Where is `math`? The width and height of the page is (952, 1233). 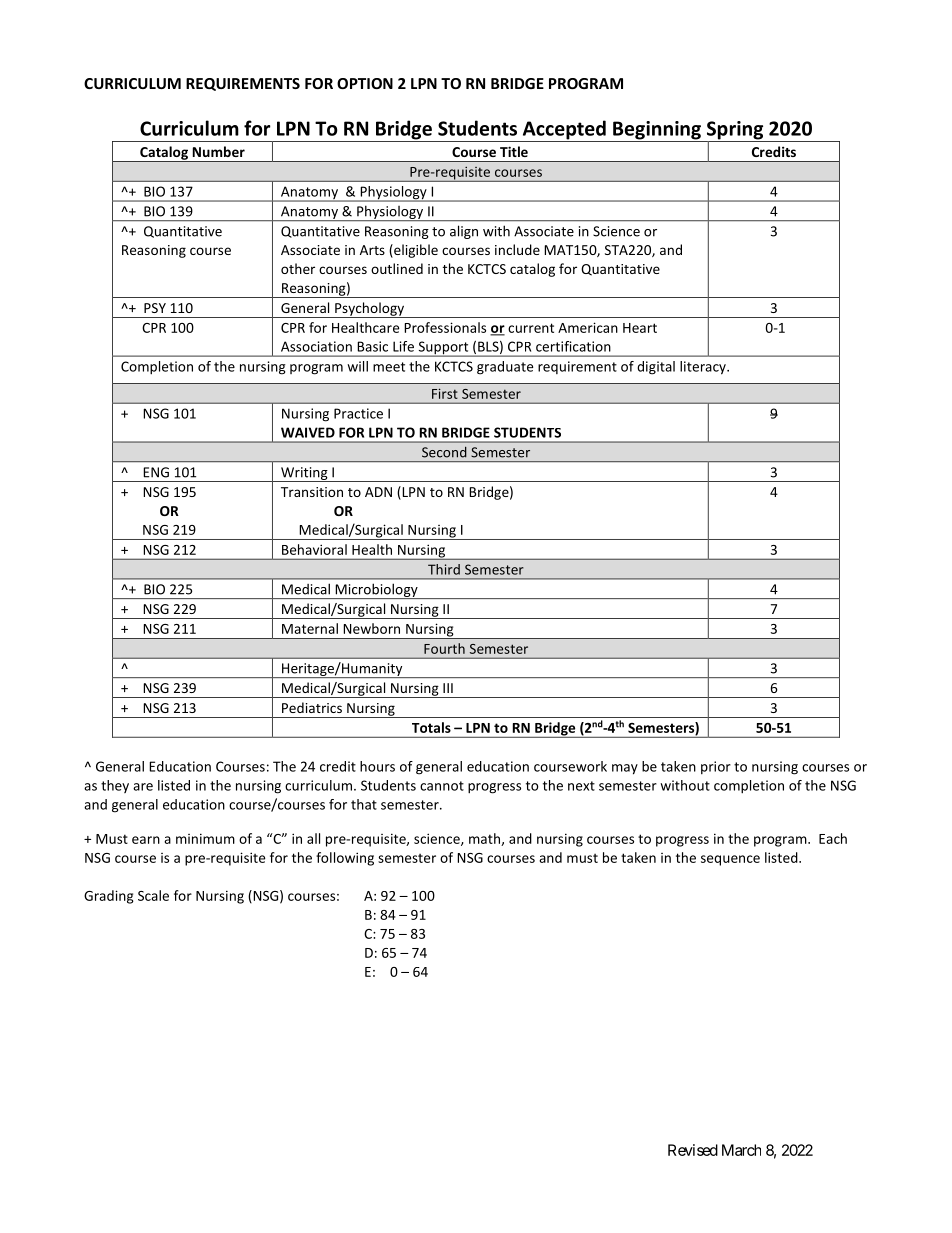
math is located at coordinates (485, 839).
